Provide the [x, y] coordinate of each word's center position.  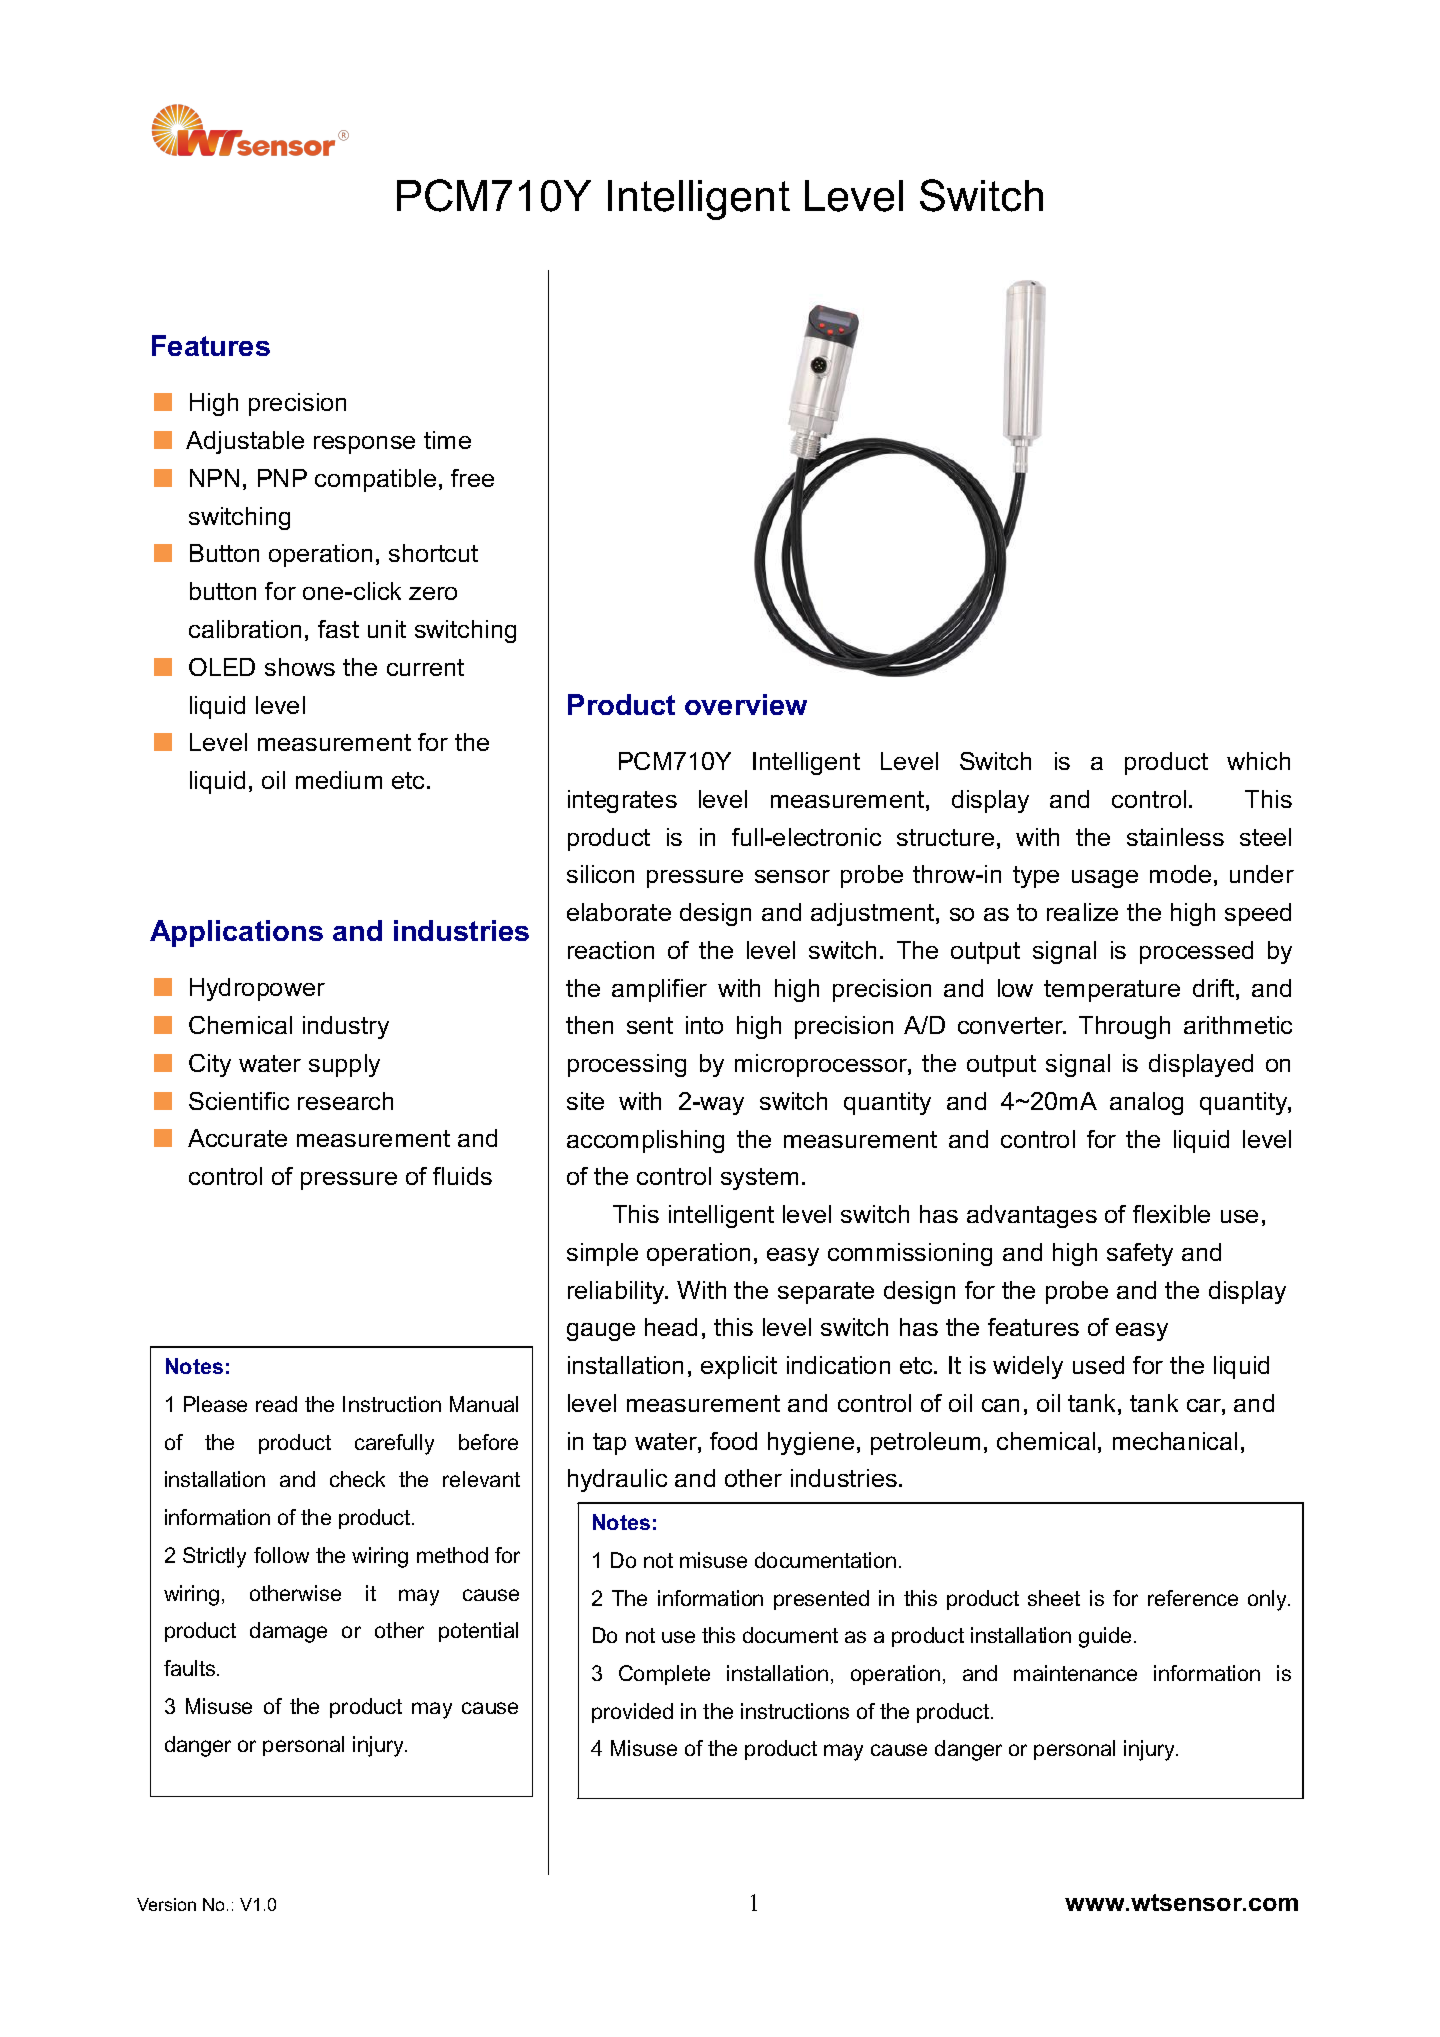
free [472, 478]
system [759, 1179]
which [1258, 761]
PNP [282, 478]
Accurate [237, 1138]
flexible [1171, 1214]
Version [166, 1904]
